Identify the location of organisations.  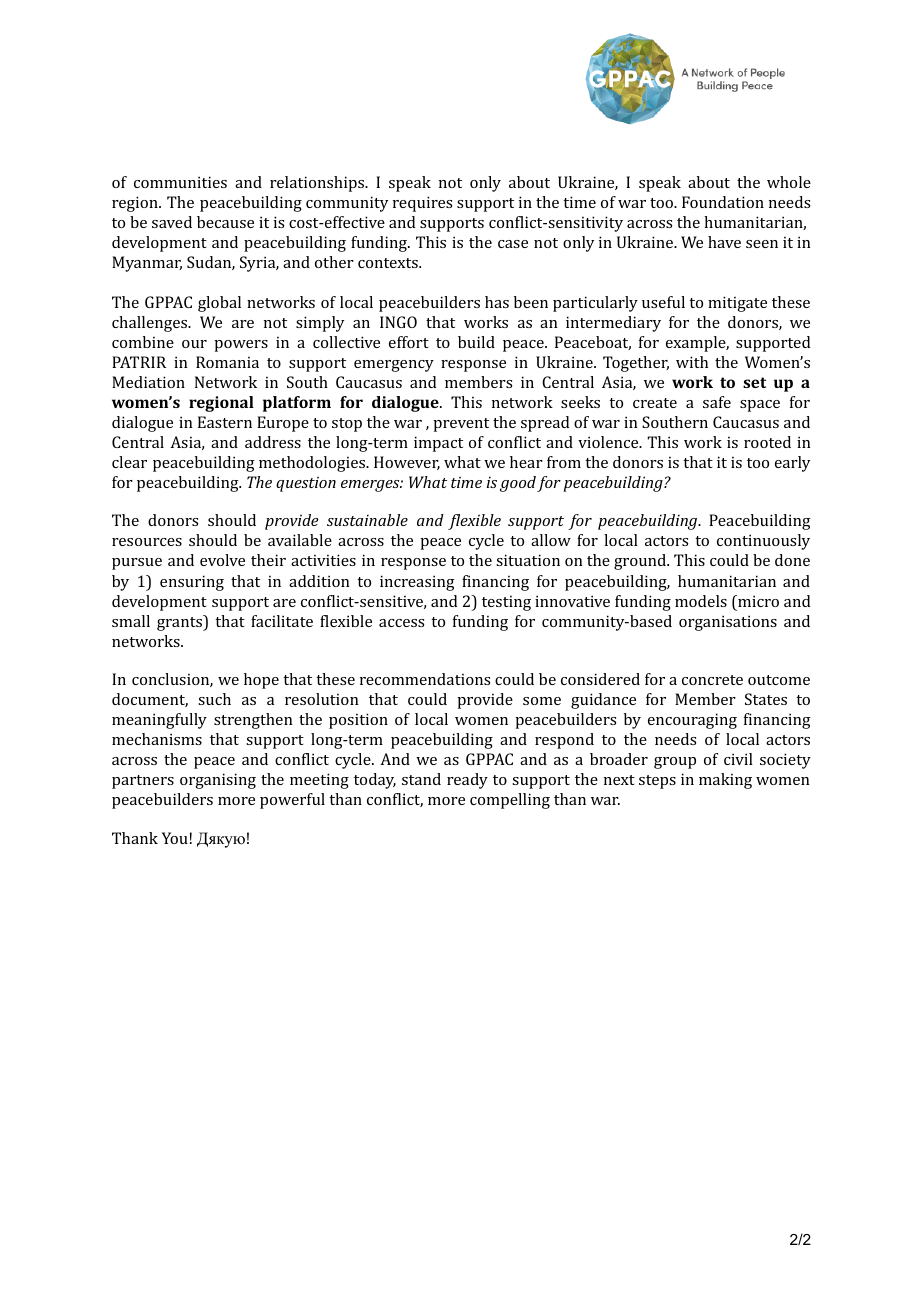
(728, 623).
